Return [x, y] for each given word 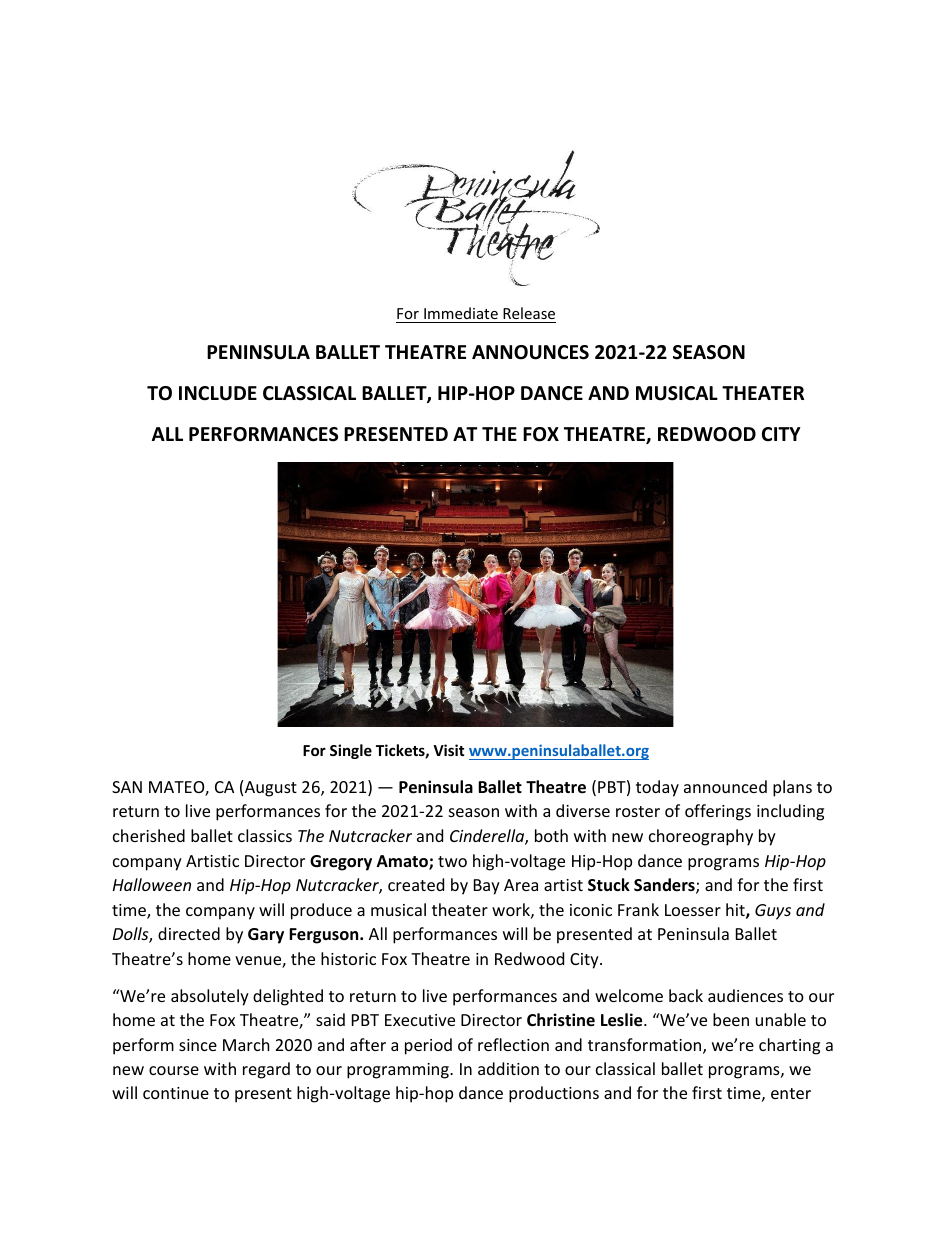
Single [351, 751]
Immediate [461, 313]
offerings [718, 812]
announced [725, 786]
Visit [449, 750]
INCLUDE [218, 393]
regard [266, 1070]
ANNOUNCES [530, 352]
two [452, 861]
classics [265, 835]
